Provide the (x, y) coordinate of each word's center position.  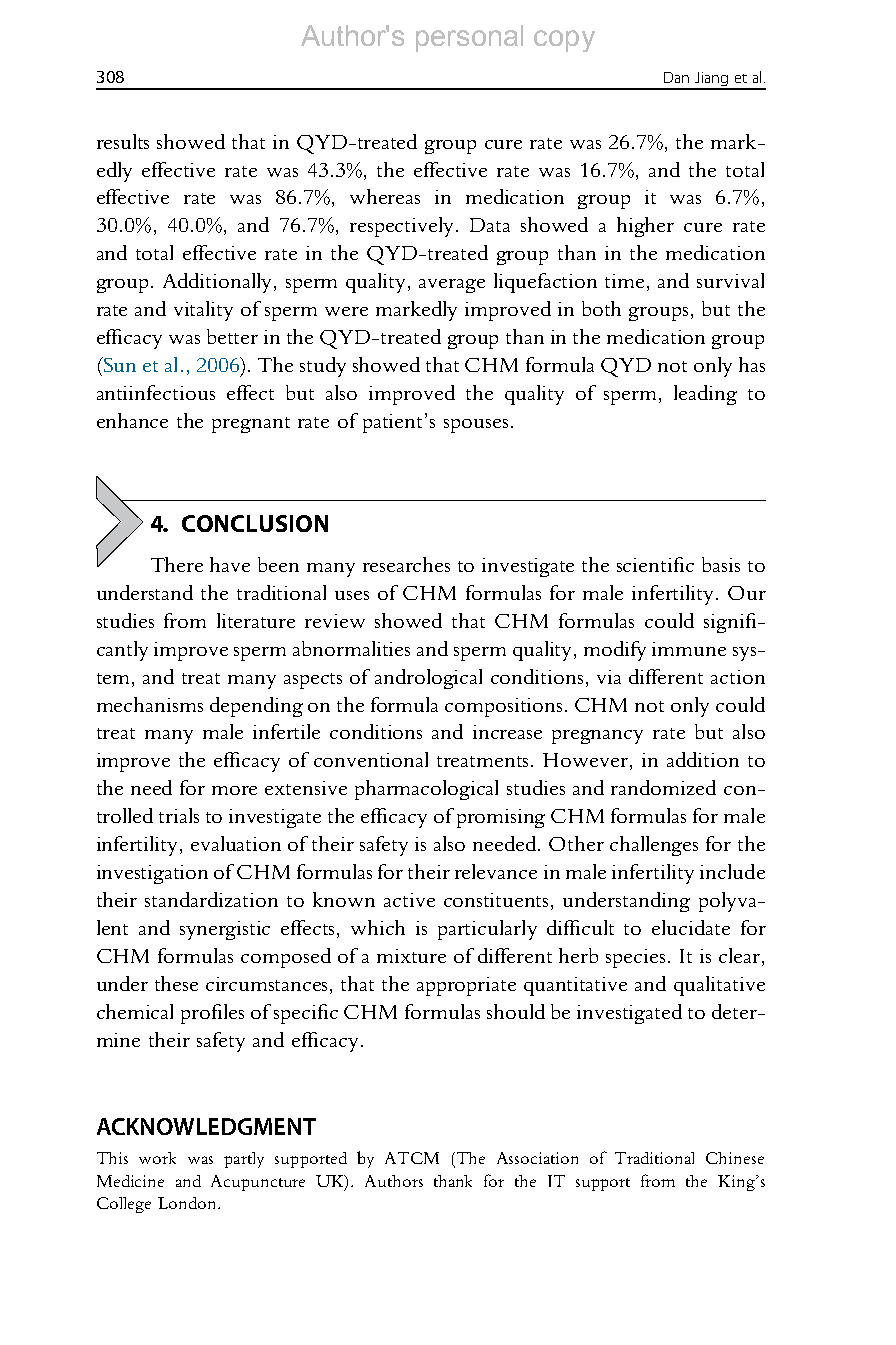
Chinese (735, 1158)
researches (406, 564)
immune (689, 649)
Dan (676, 77)
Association (537, 1158)
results (123, 141)
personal (469, 38)
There (177, 564)
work (157, 1158)
